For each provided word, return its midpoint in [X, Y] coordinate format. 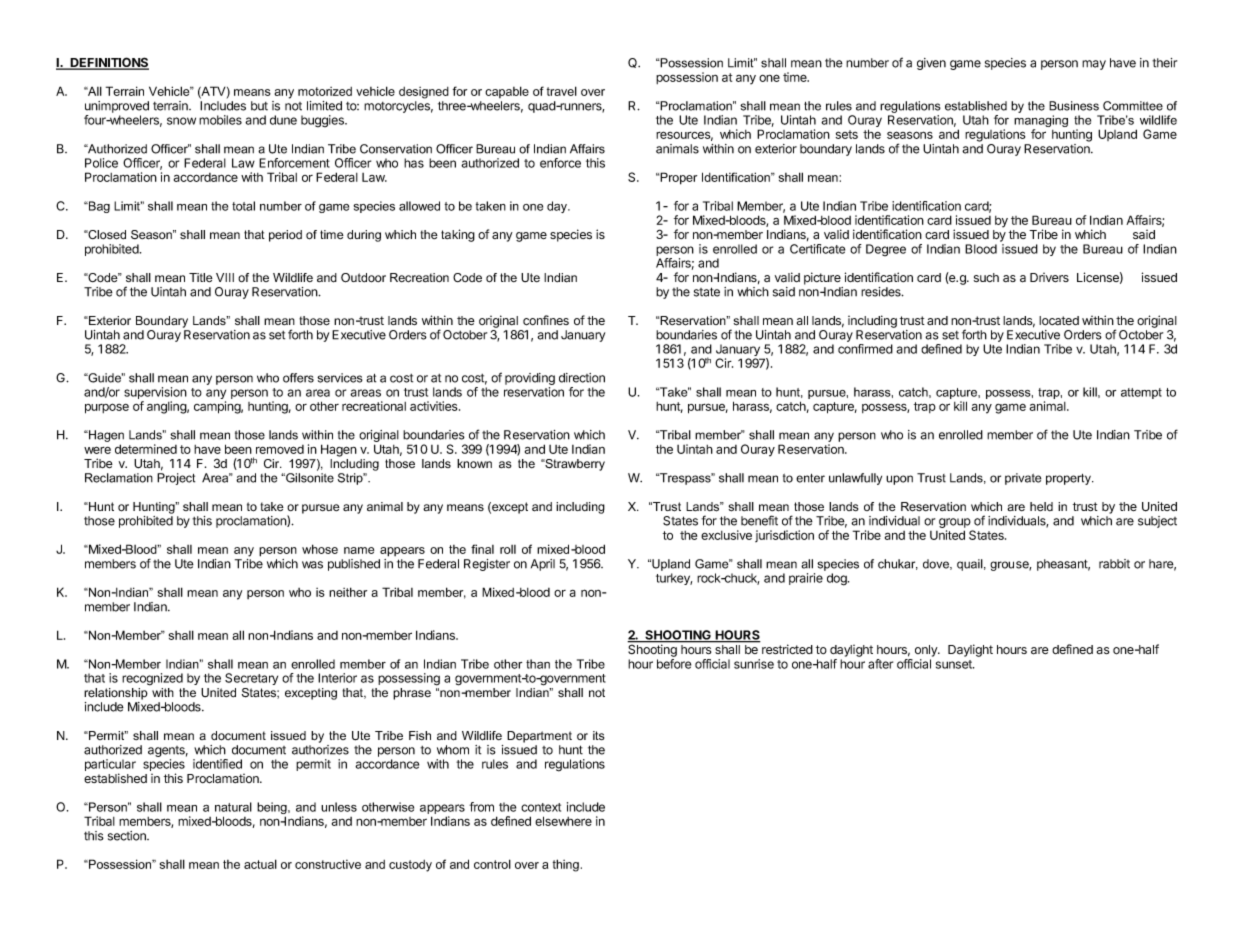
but [259, 106]
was [312, 565]
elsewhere [563, 821]
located [1059, 320]
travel [562, 91]
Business [1074, 106]
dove [937, 564]
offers [298, 378]
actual [260, 864]
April [543, 565]
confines [546, 320]
